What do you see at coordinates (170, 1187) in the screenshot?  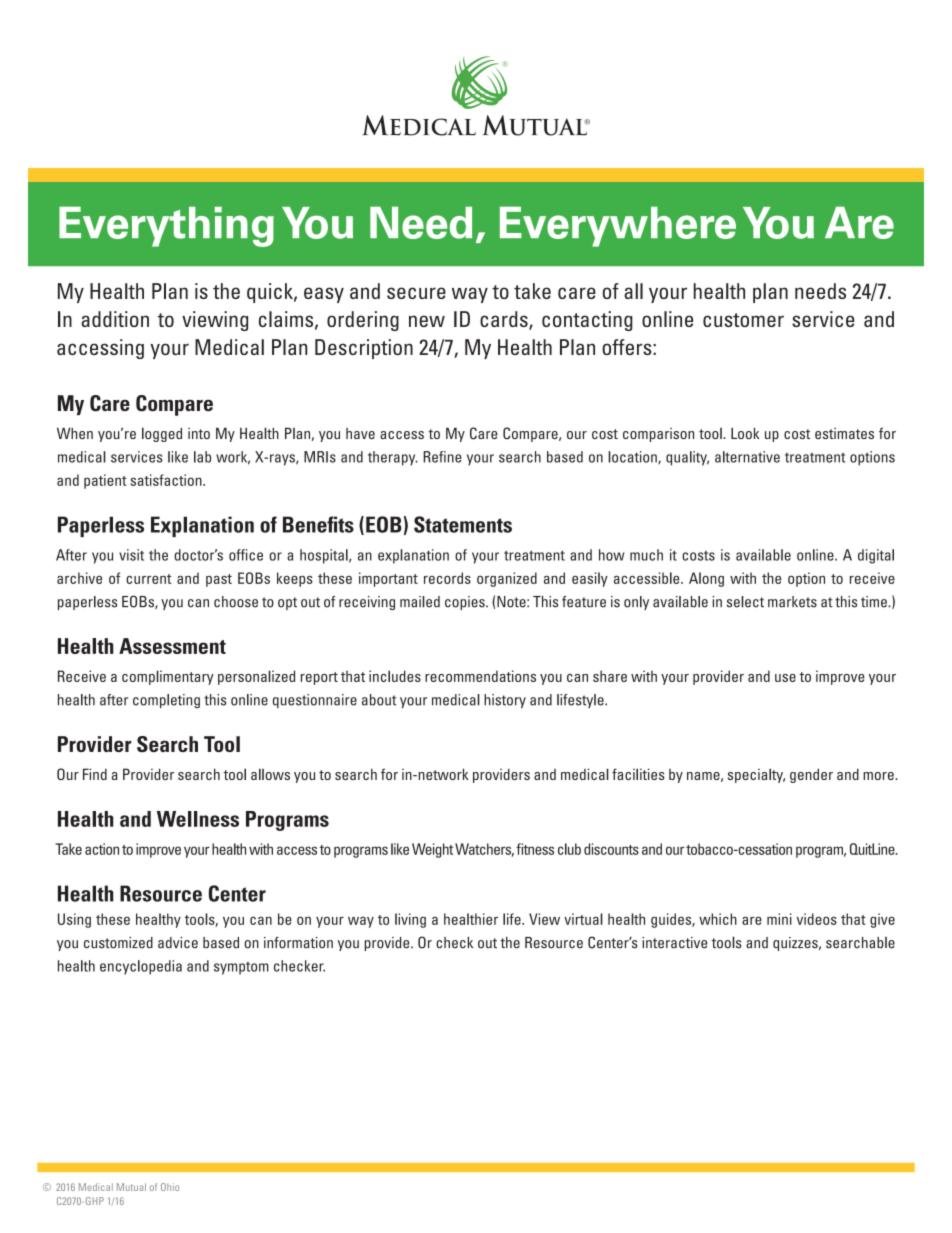 I see `Ohio` at bounding box center [170, 1187].
